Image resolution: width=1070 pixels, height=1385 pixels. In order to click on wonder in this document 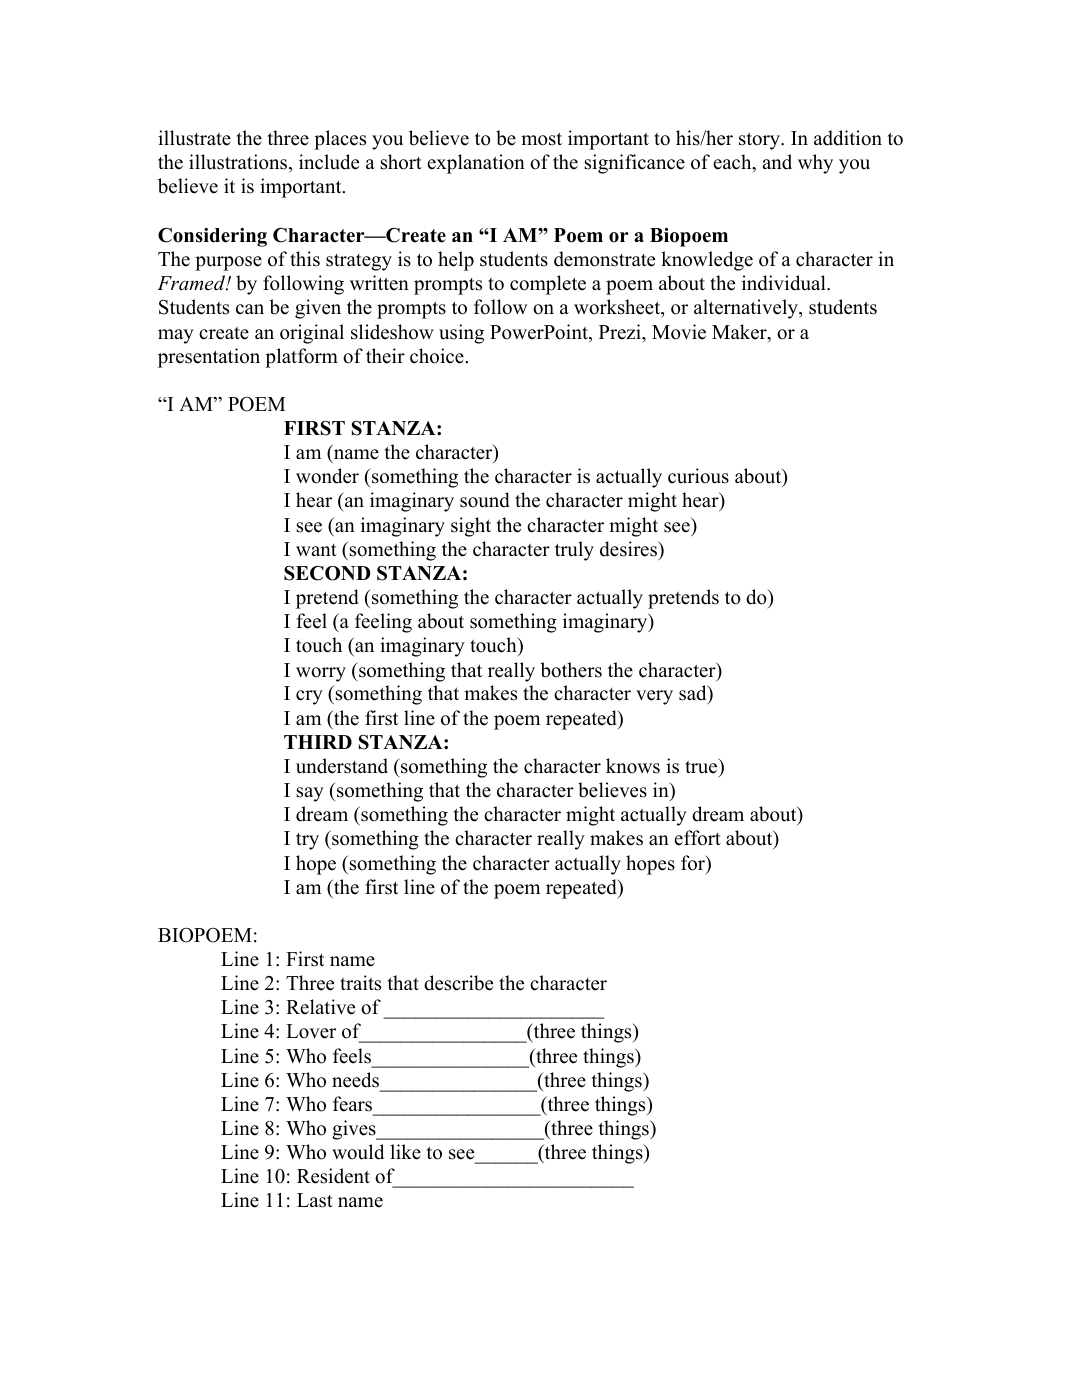, I will do `click(327, 476)`.
